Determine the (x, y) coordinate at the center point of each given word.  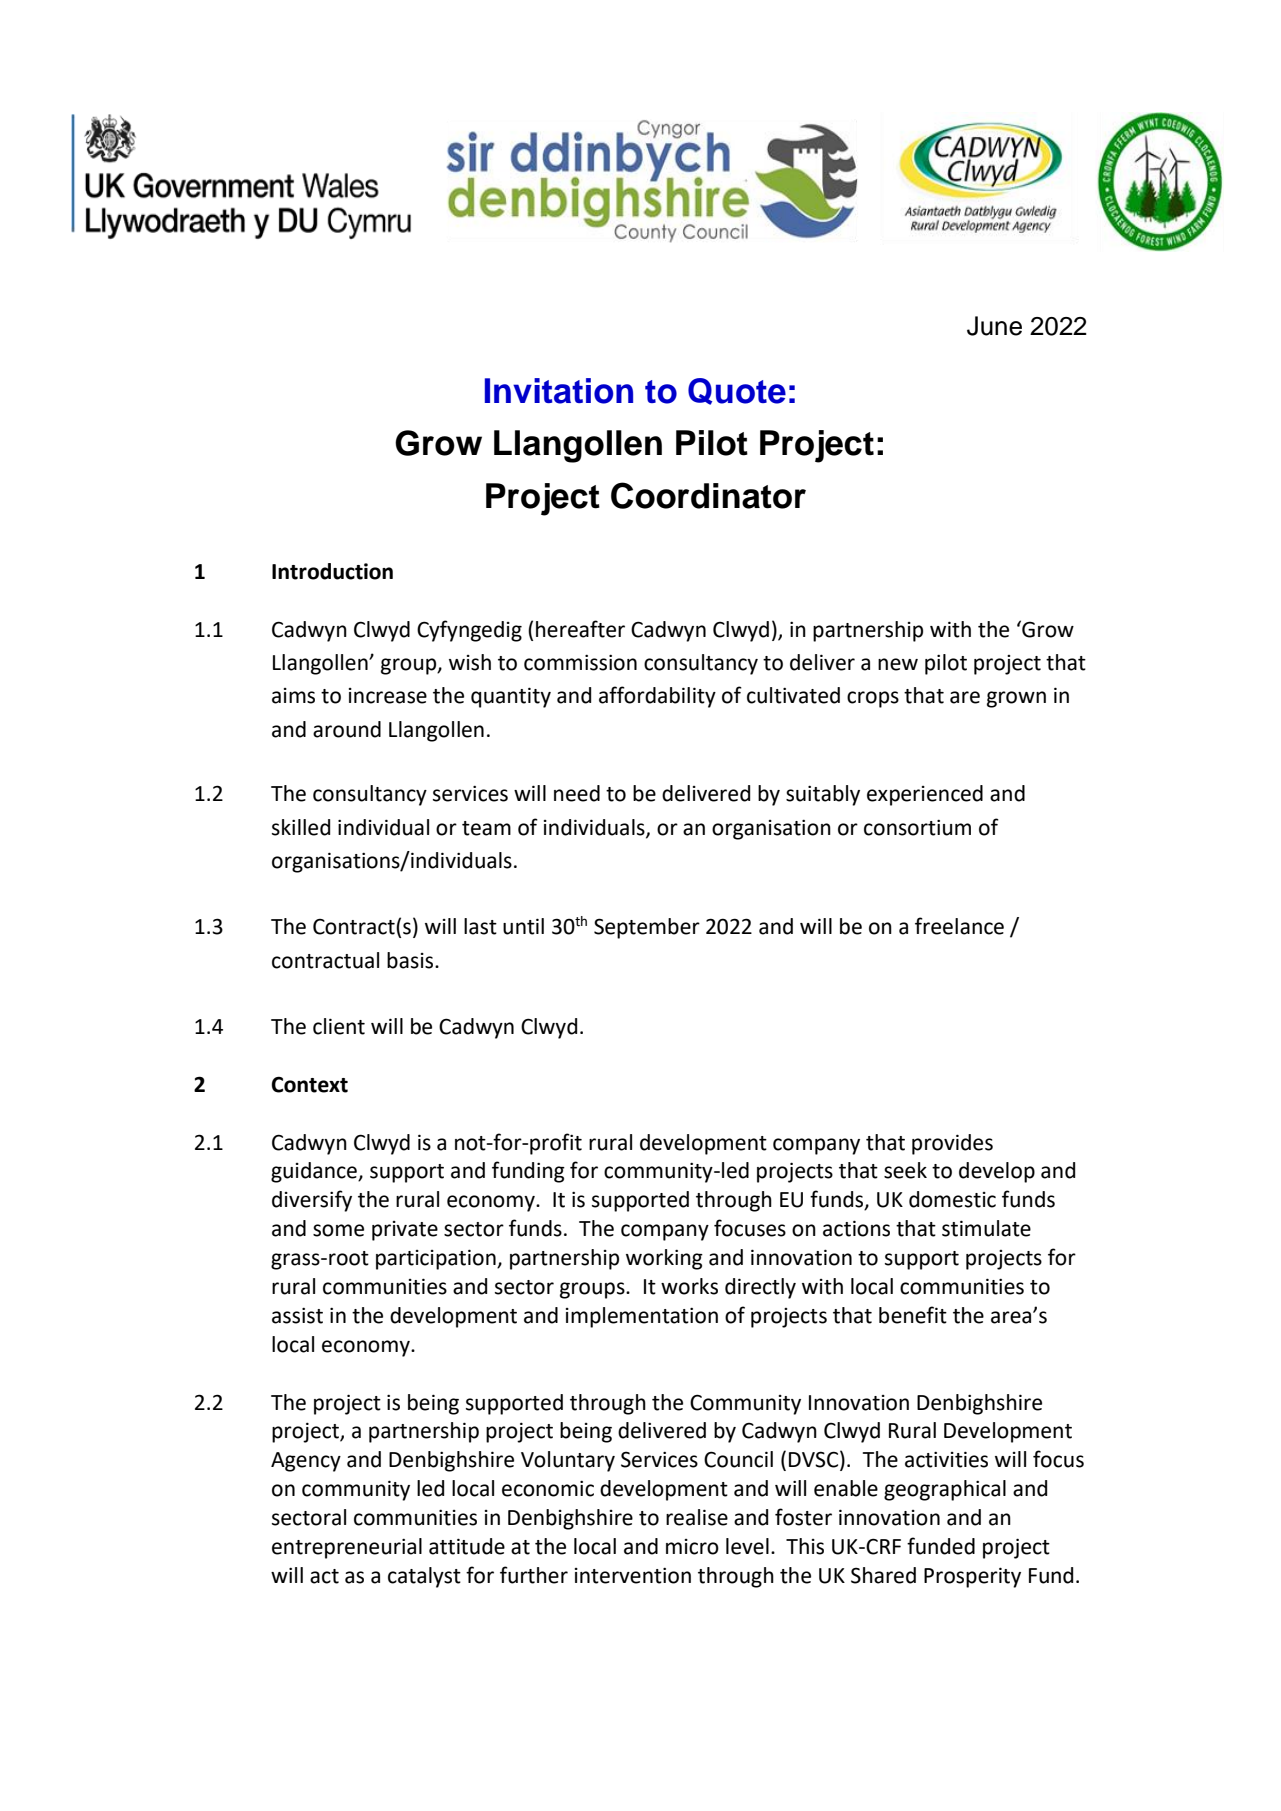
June (994, 326)
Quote (737, 391)
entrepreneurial (347, 1548)
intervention (633, 1575)
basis (411, 960)
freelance (959, 926)
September (647, 928)
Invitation (559, 391)
